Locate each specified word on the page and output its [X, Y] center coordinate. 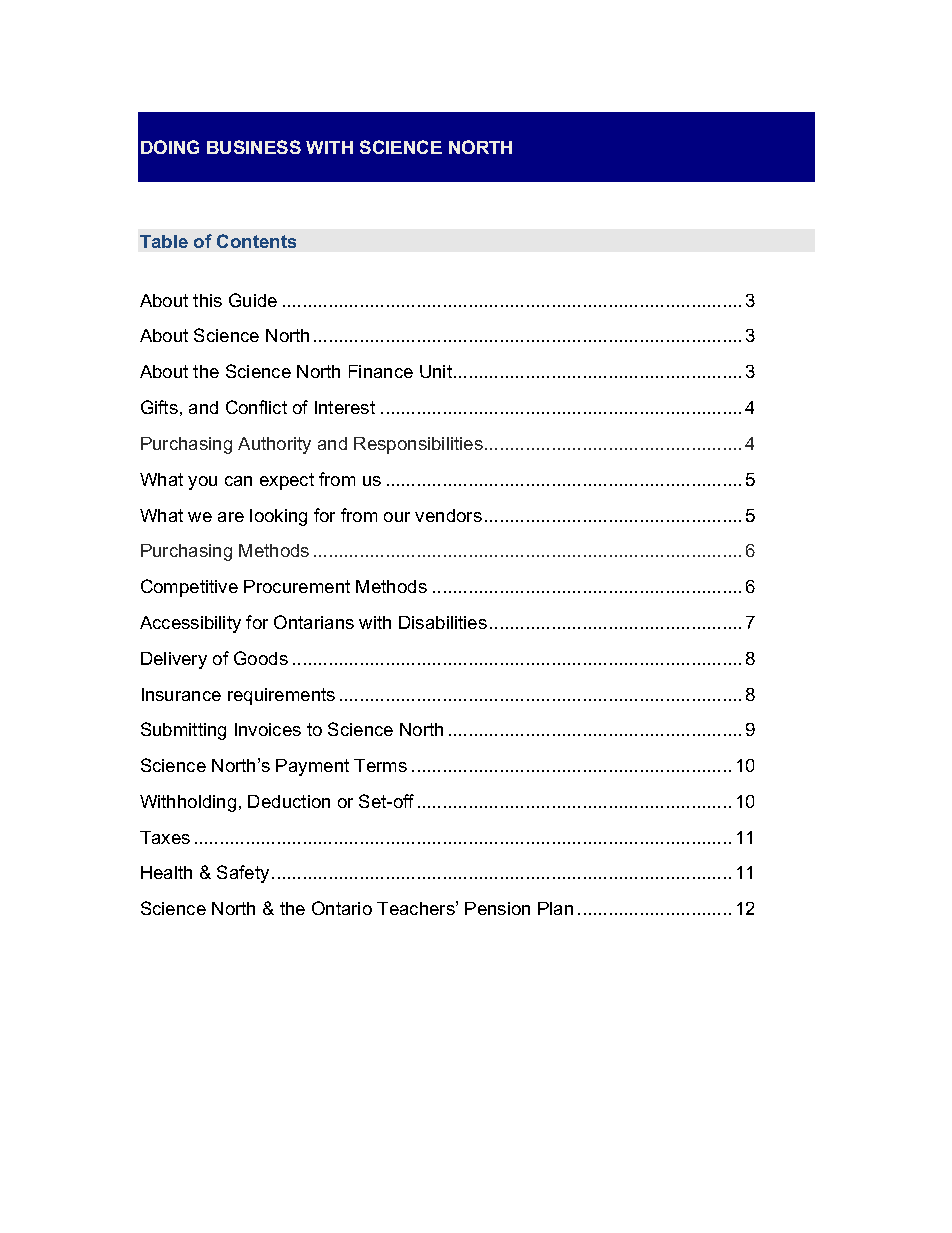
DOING [170, 147]
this [207, 300]
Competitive [189, 588]
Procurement [297, 586]
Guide [253, 300]
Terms [380, 765]
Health [166, 872]
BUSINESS [254, 147]
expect [287, 481]
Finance [381, 371]
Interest [345, 407]
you [202, 483]
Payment [312, 767]
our [397, 517]
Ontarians [314, 622]
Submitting [183, 731]
